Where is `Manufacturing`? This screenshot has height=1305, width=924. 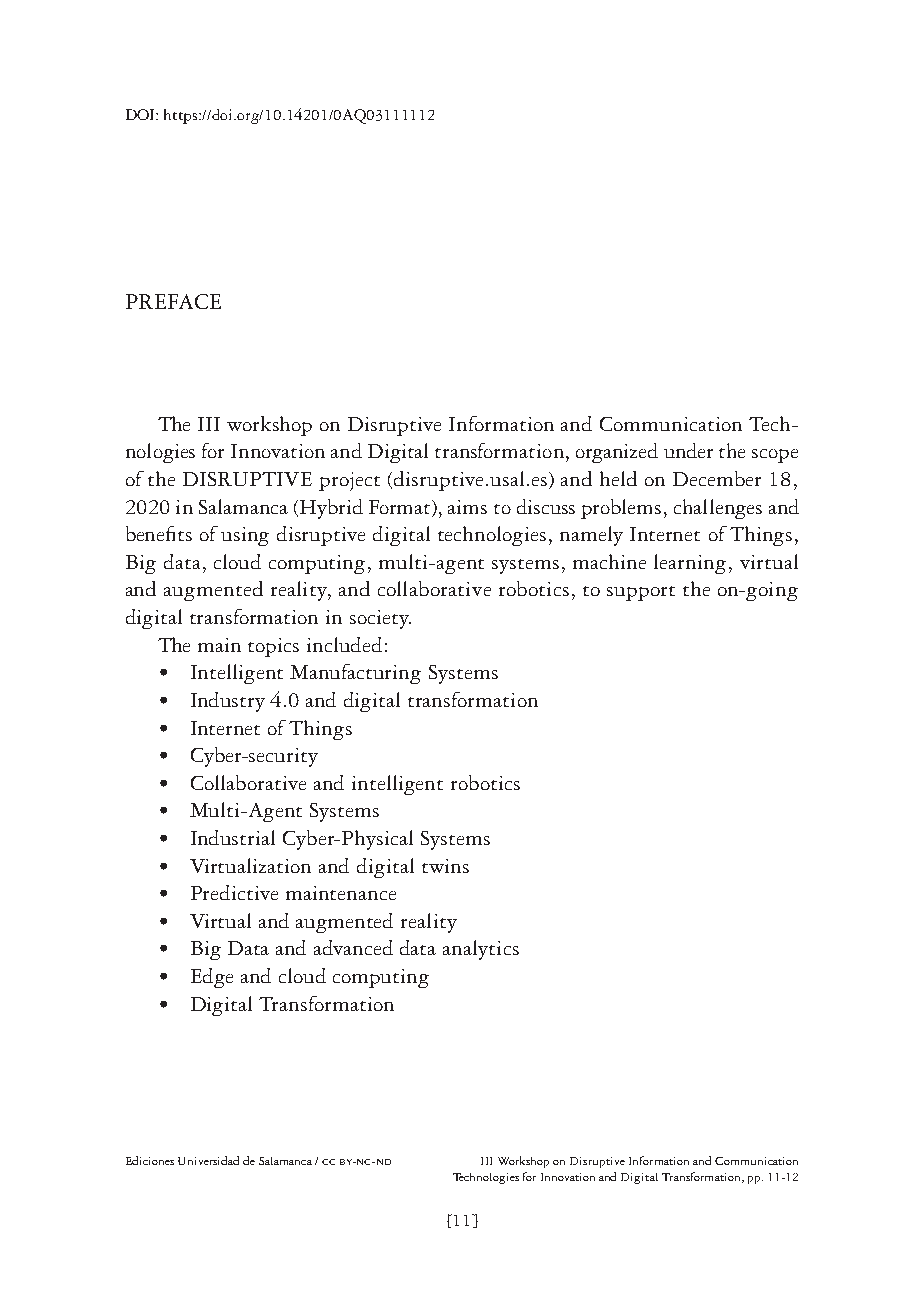
Manufacturing is located at coordinates (355, 674).
